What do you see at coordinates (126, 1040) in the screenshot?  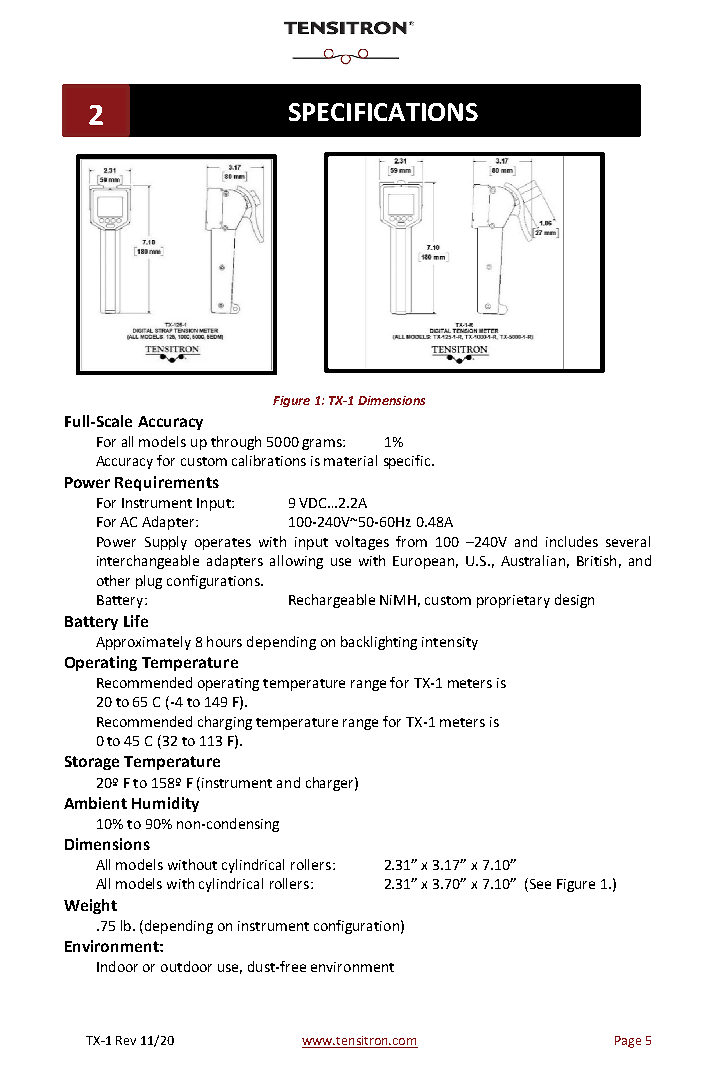 I see `Rev` at bounding box center [126, 1040].
